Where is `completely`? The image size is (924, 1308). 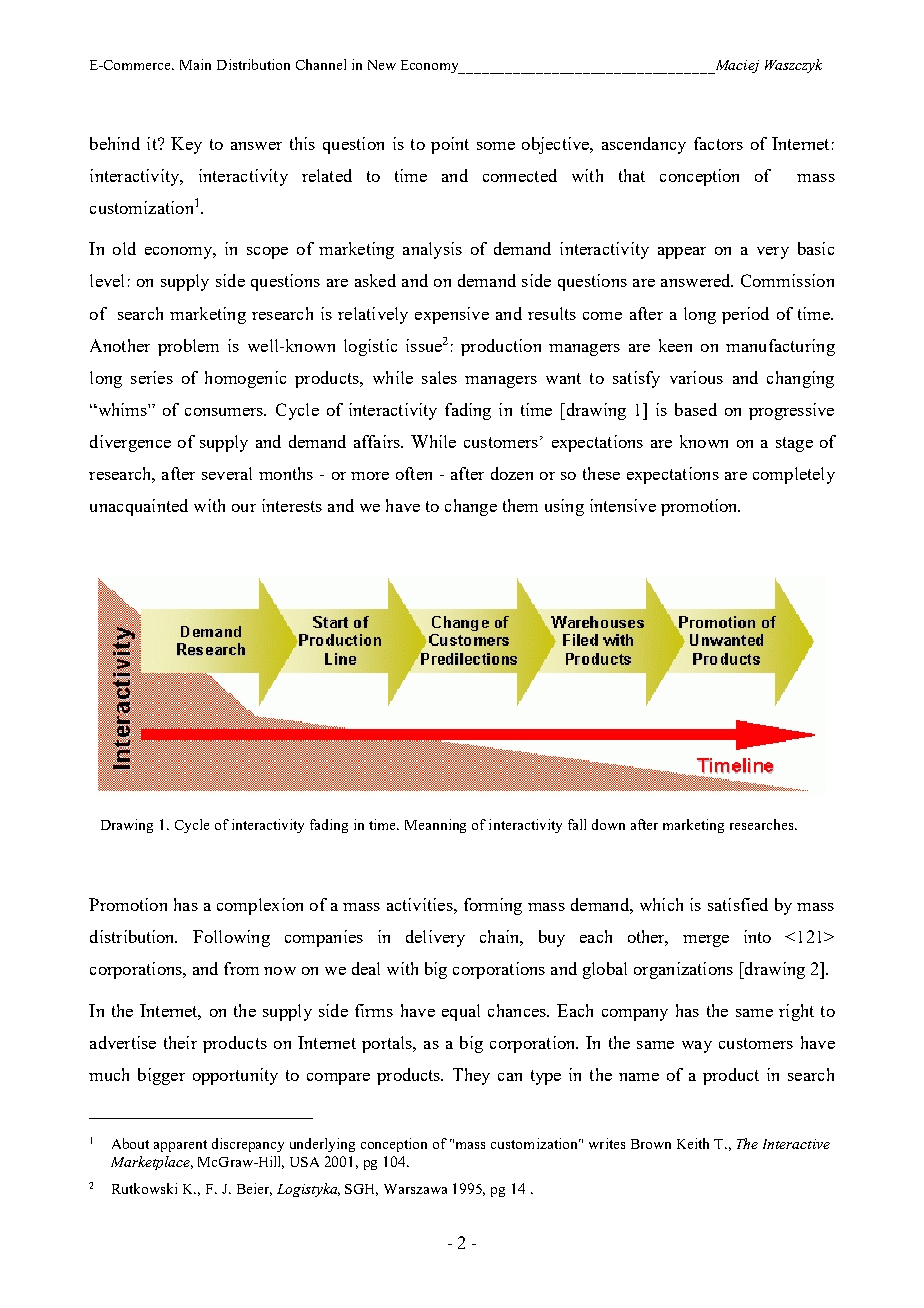
completely is located at coordinates (794, 475).
